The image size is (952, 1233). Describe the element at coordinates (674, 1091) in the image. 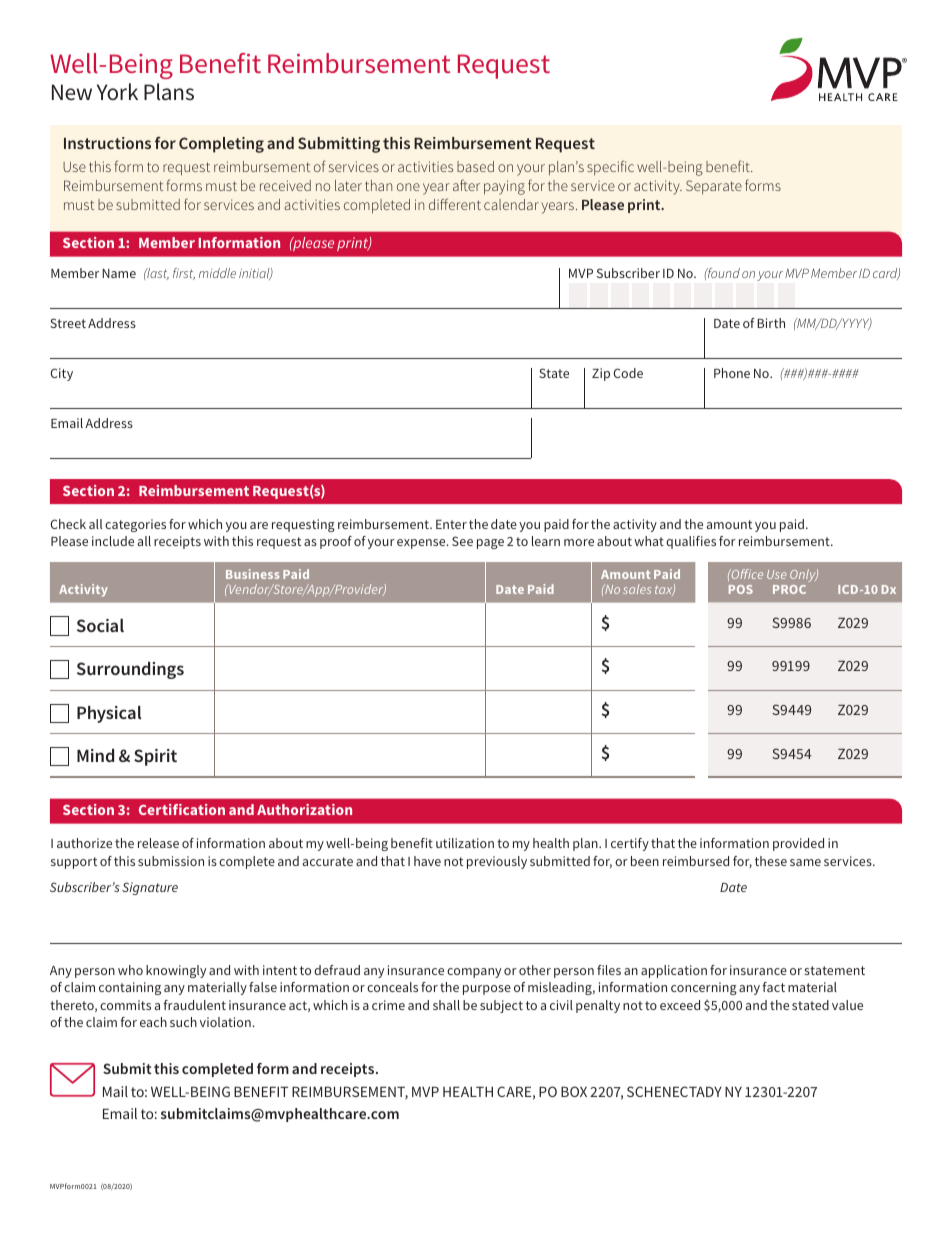

I see `SCHENECTADY` at that location.
